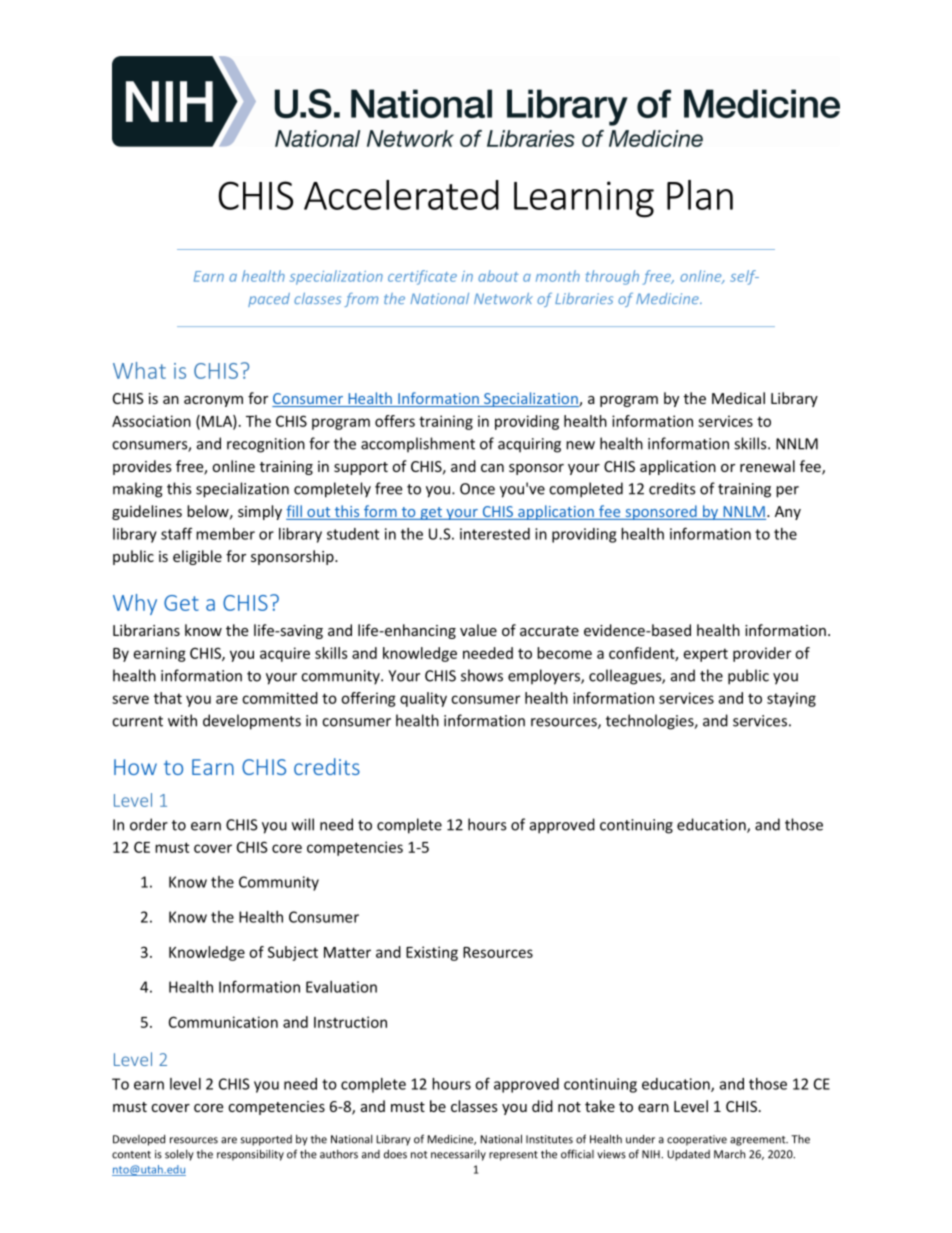  Describe the element at coordinates (179, 1155) in the page. I see `solely` at that location.
